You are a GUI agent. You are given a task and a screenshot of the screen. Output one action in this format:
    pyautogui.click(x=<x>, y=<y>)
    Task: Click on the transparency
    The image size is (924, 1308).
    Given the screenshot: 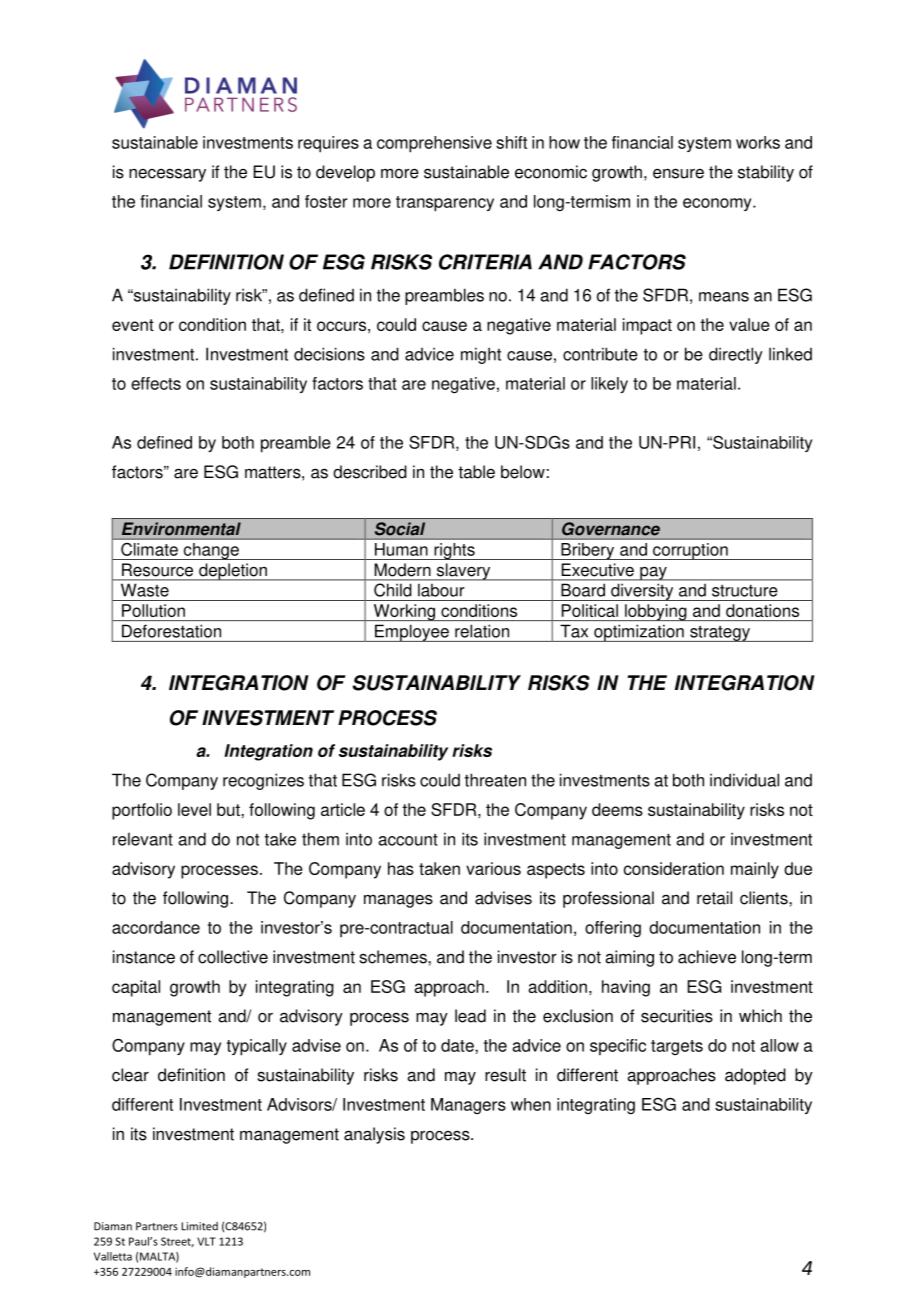 What is the action you would take?
    pyautogui.click(x=445, y=204)
